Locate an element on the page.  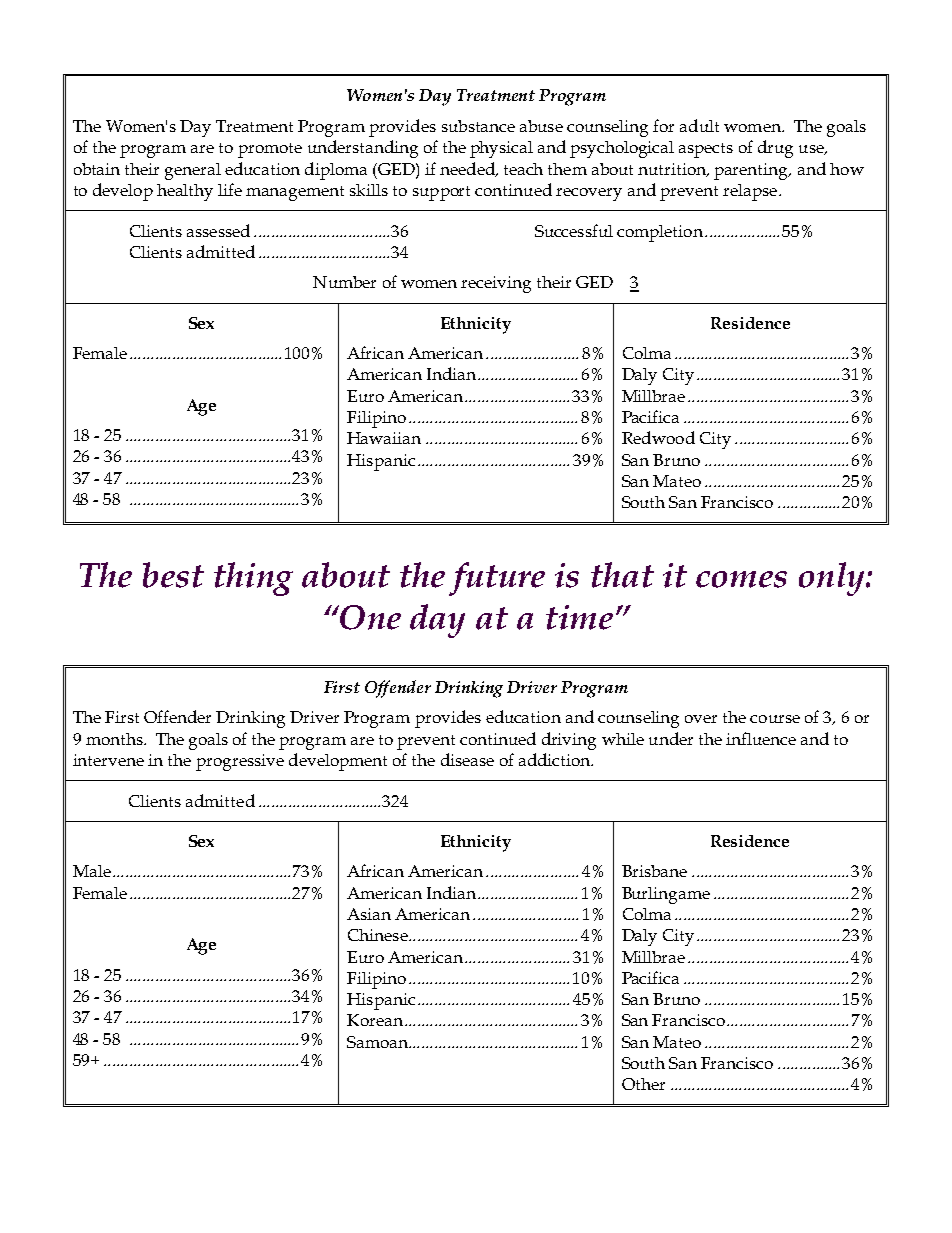
receiving is located at coordinates (496, 284).
